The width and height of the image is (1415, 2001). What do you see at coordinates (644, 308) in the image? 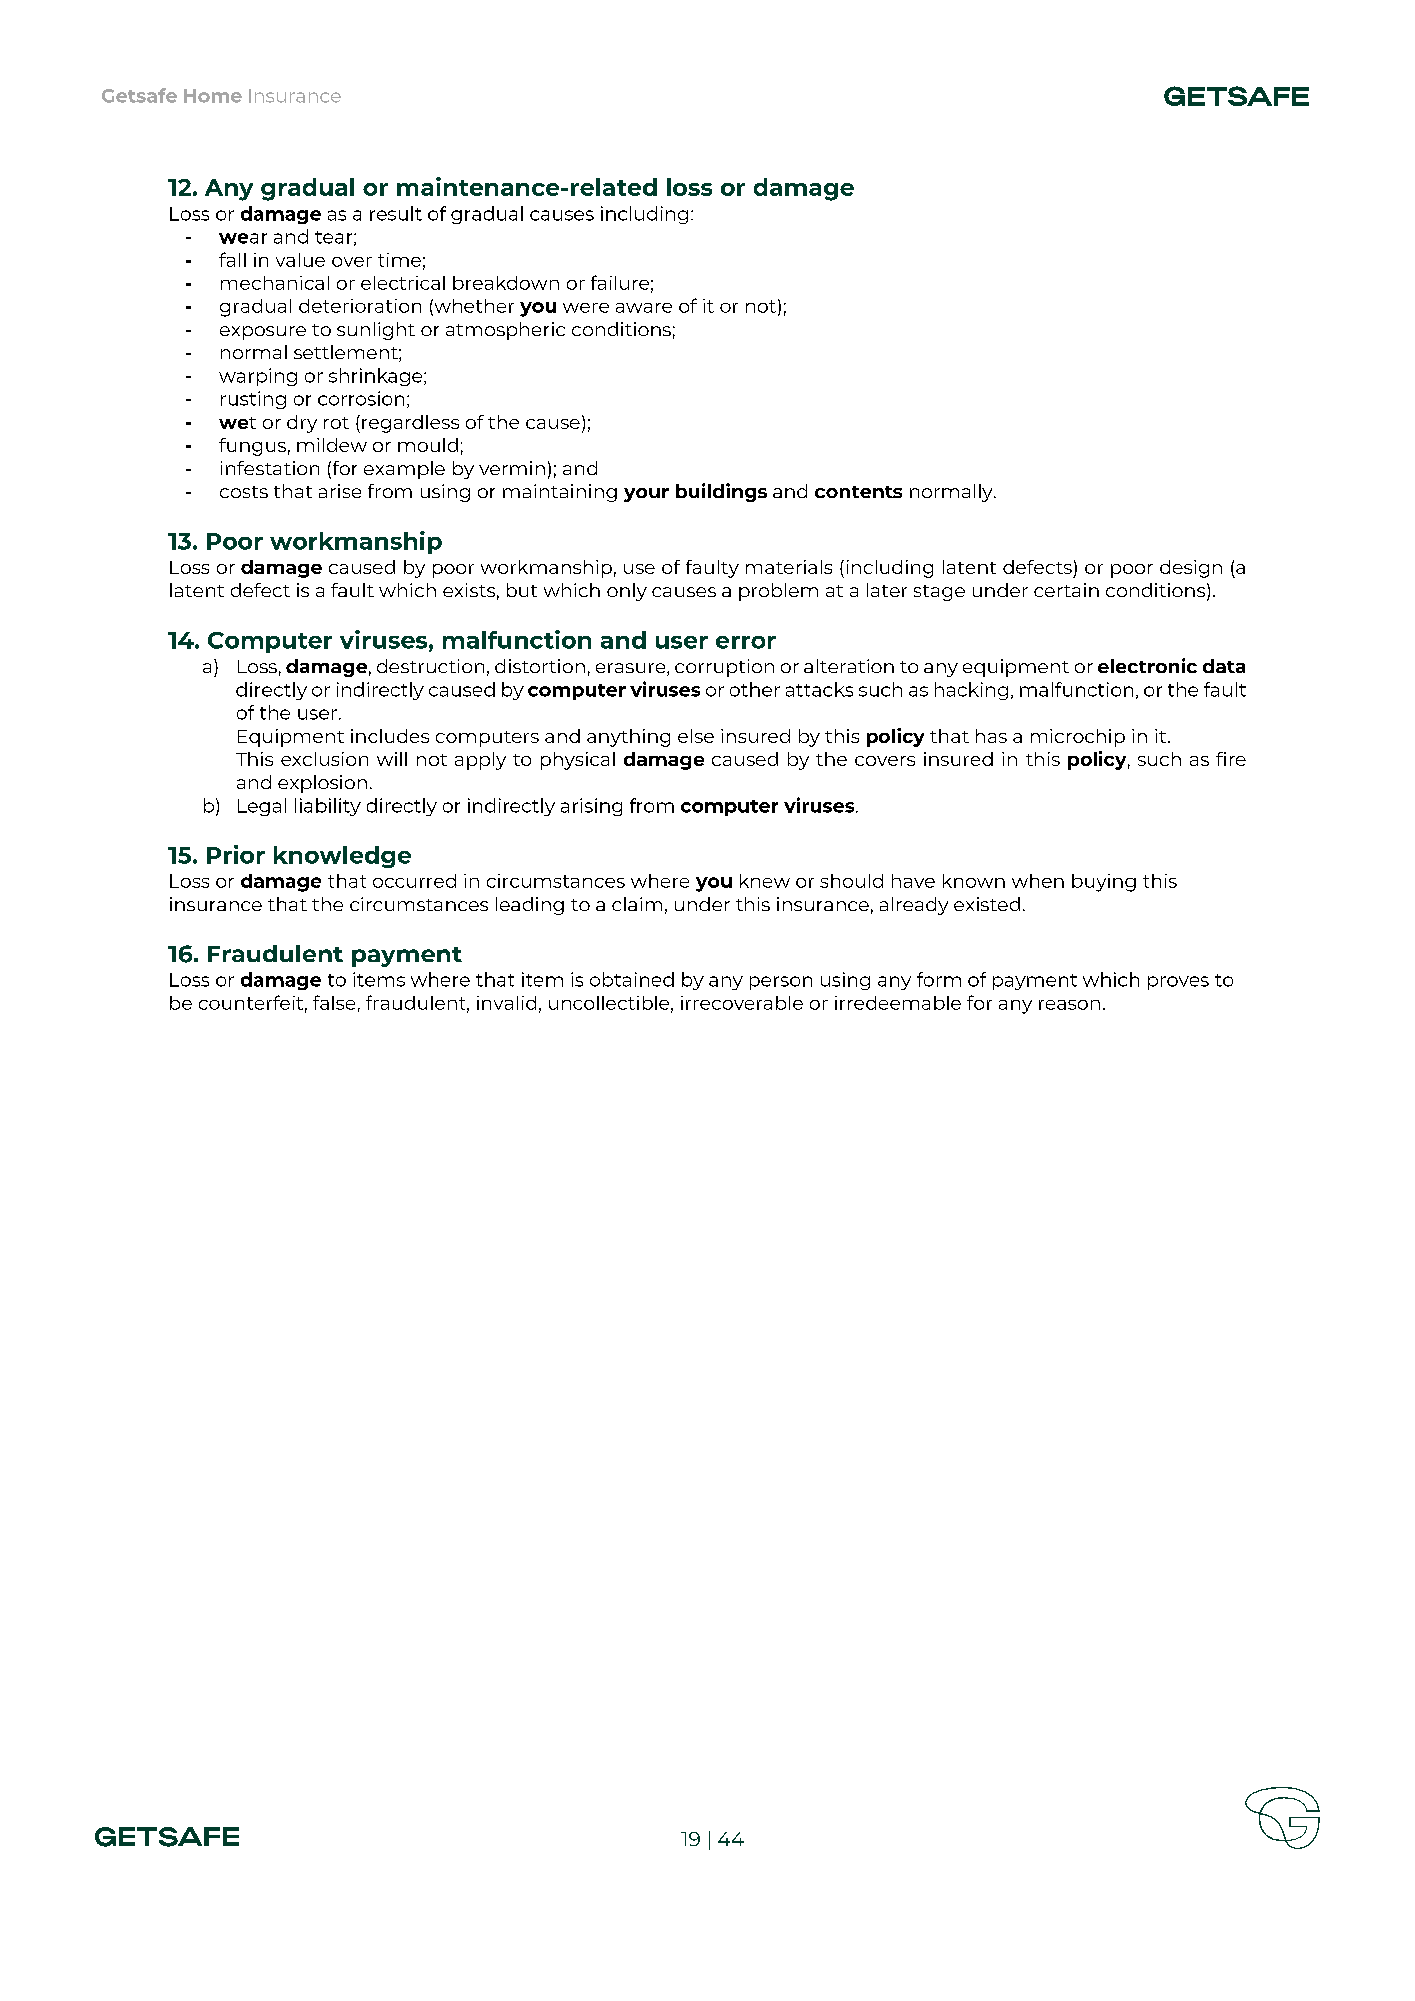
I see `aware` at bounding box center [644, 308].
